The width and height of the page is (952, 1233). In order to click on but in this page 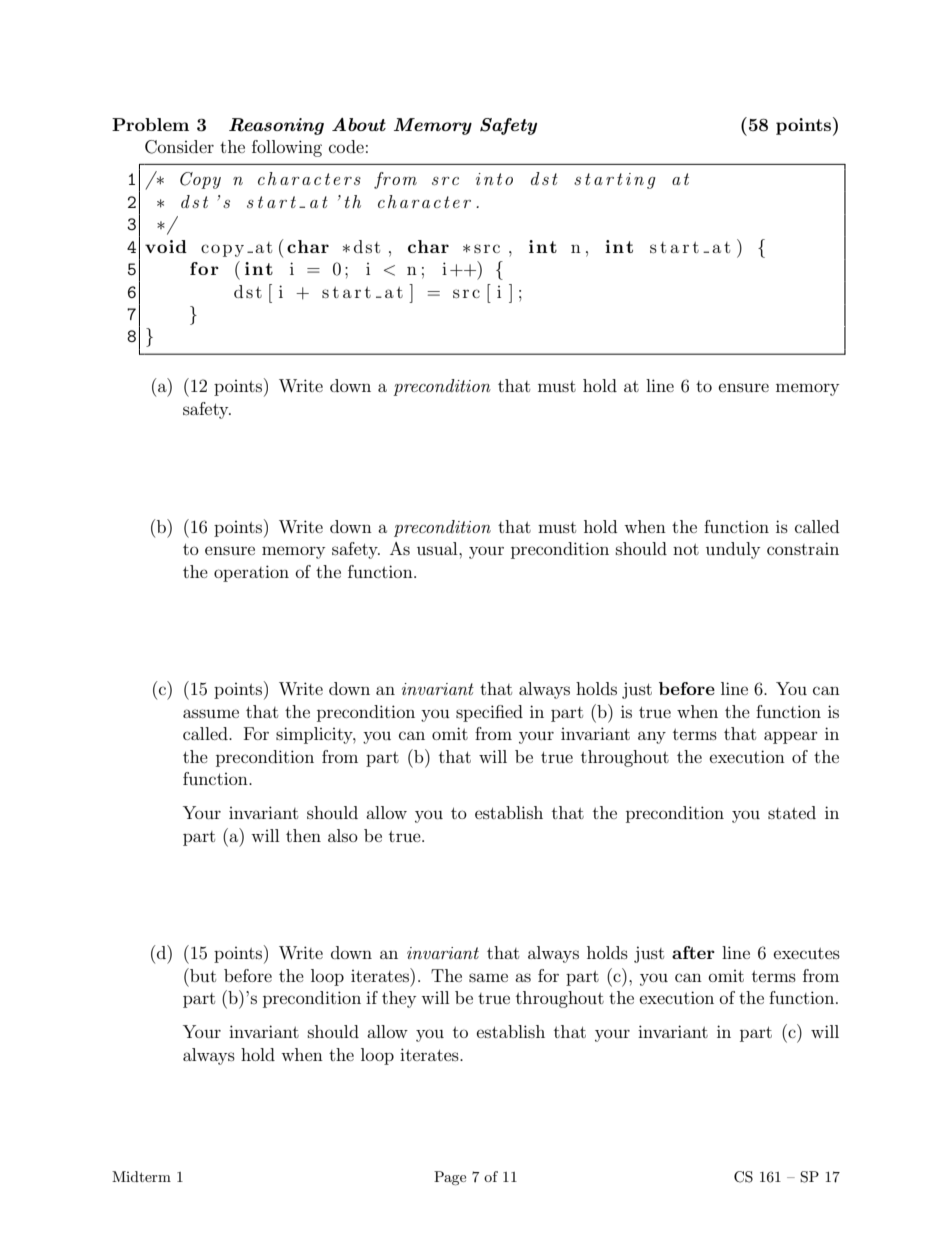, I will do `click(202, 975)`.
